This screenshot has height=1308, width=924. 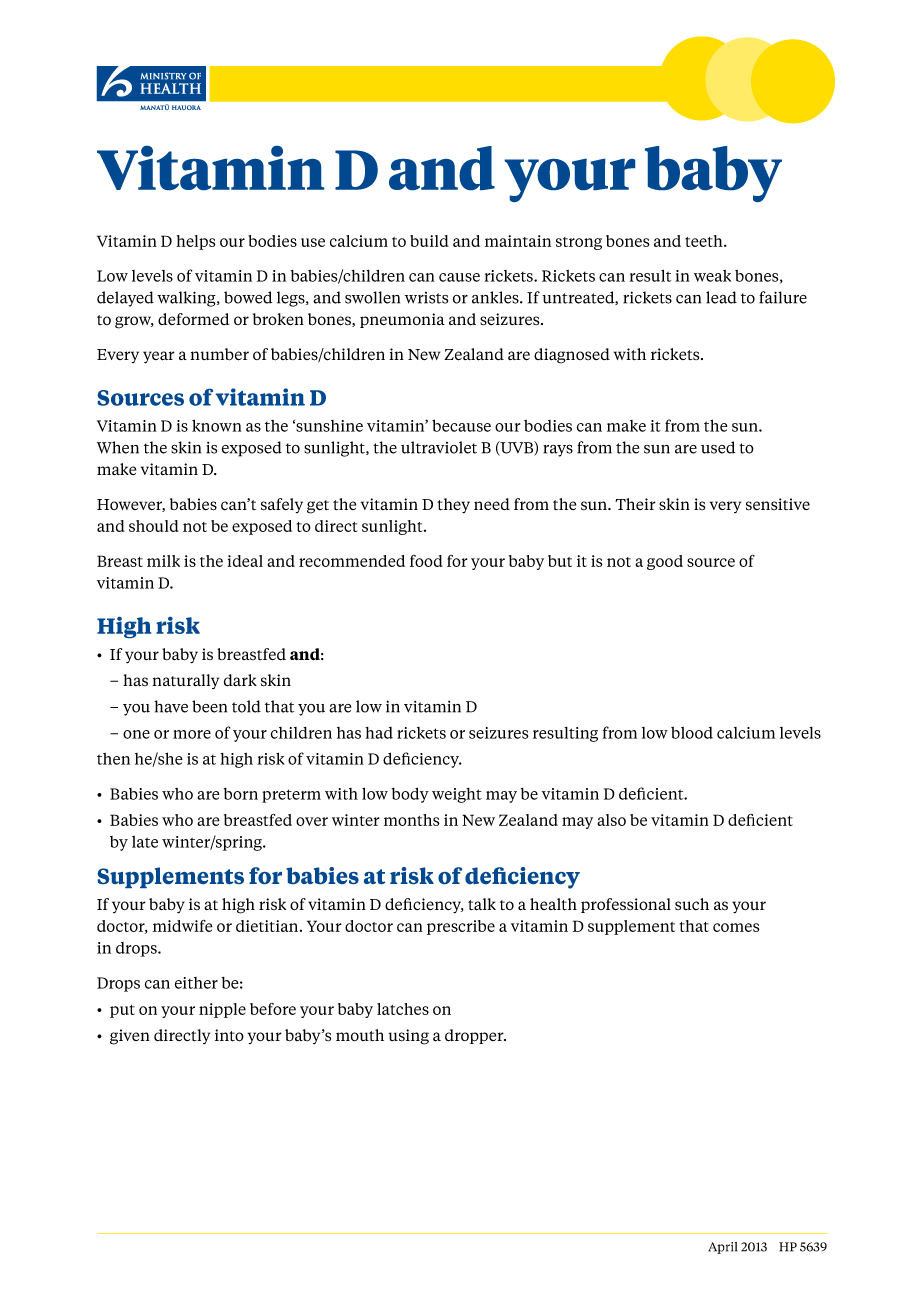 I want to click on walking, so click(x=187, y=299).
